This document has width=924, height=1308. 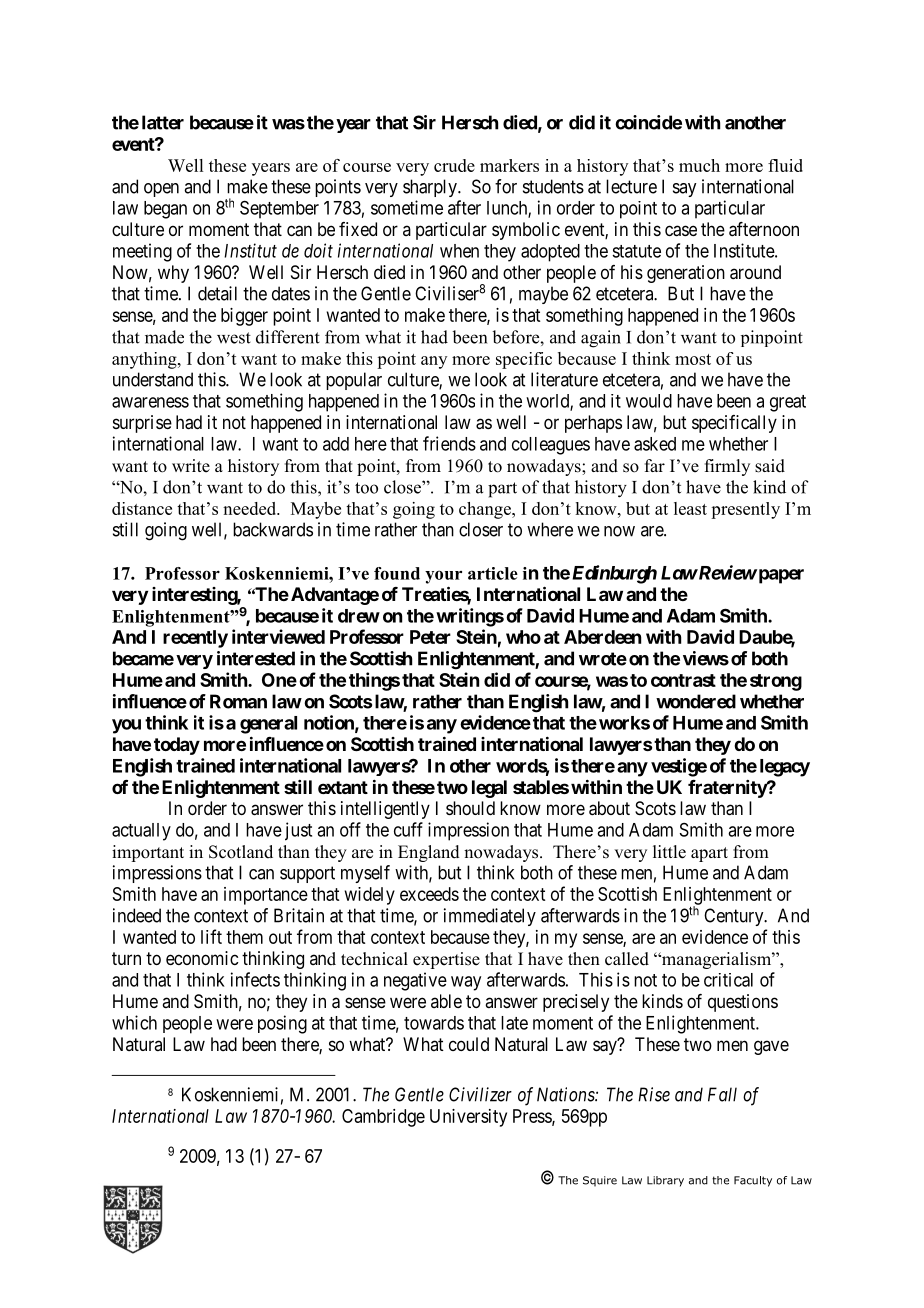 What do you see at coordinates (163, 122) in the document?
I see `latter` at bounding box center [163, 122].
